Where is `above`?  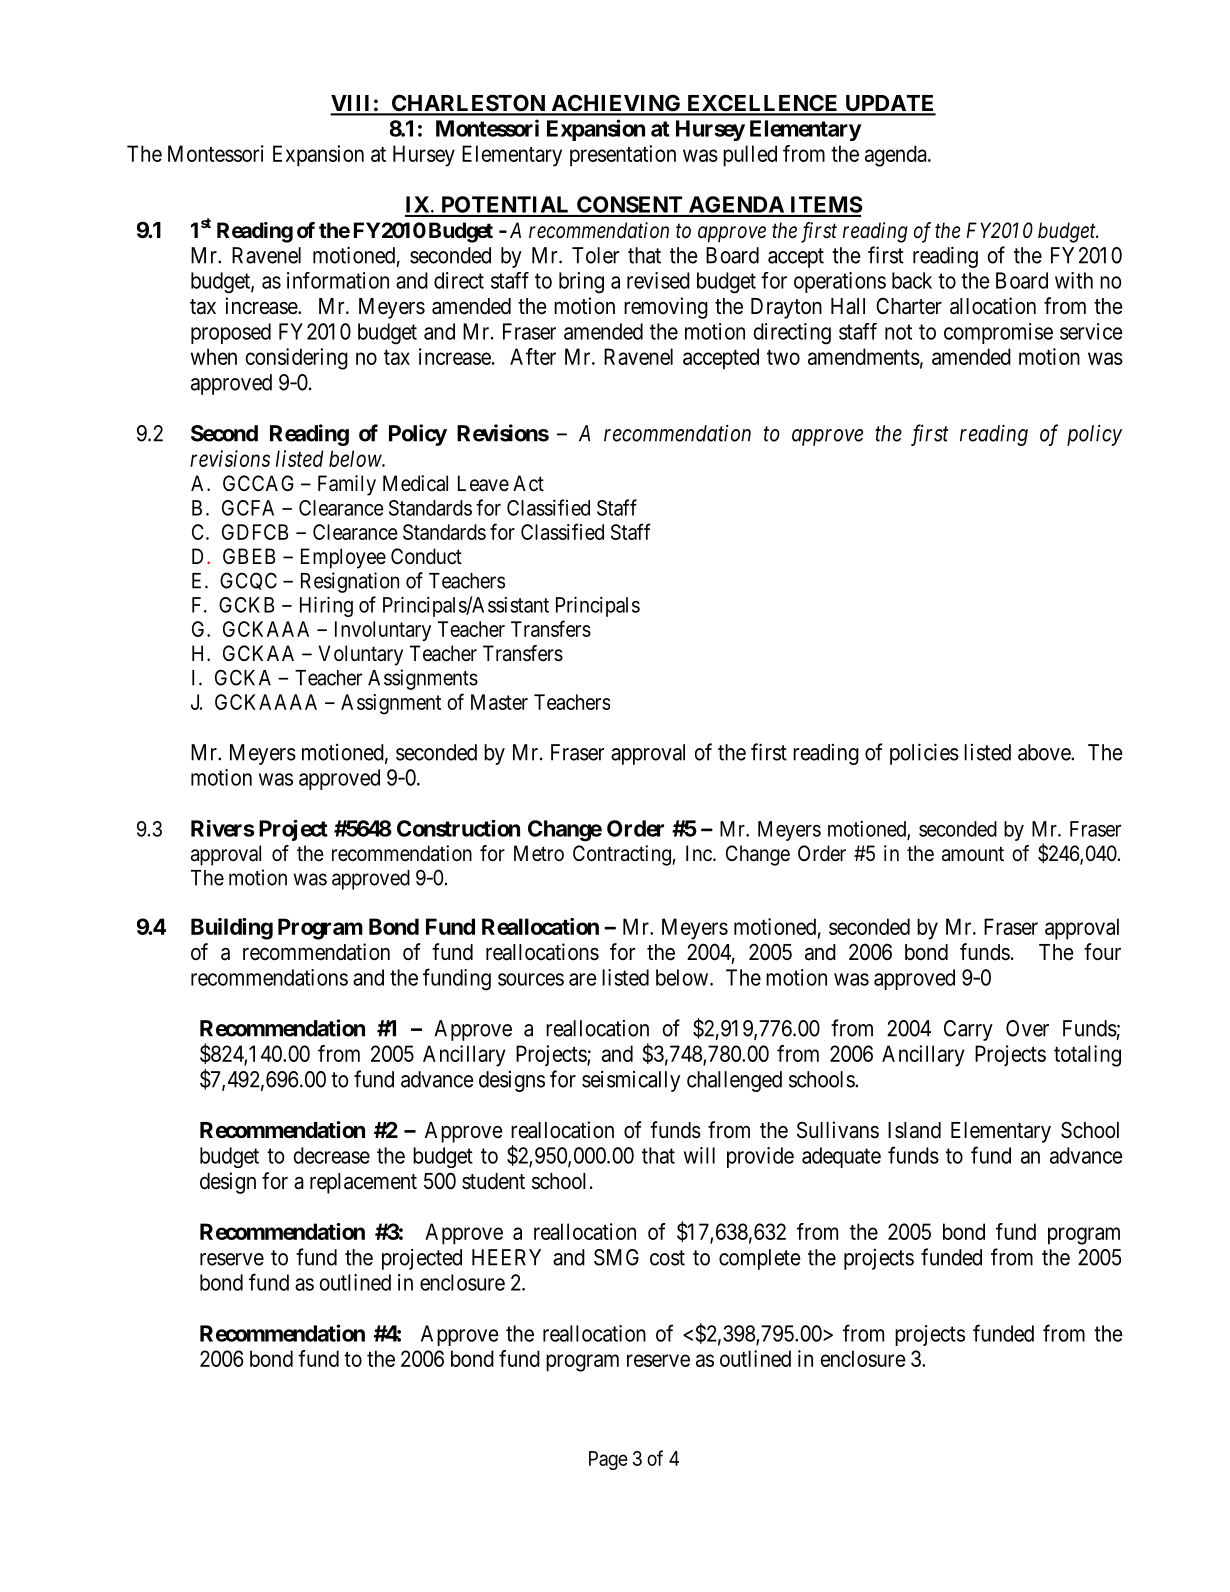
above is located at coordinates (1045, 752).
